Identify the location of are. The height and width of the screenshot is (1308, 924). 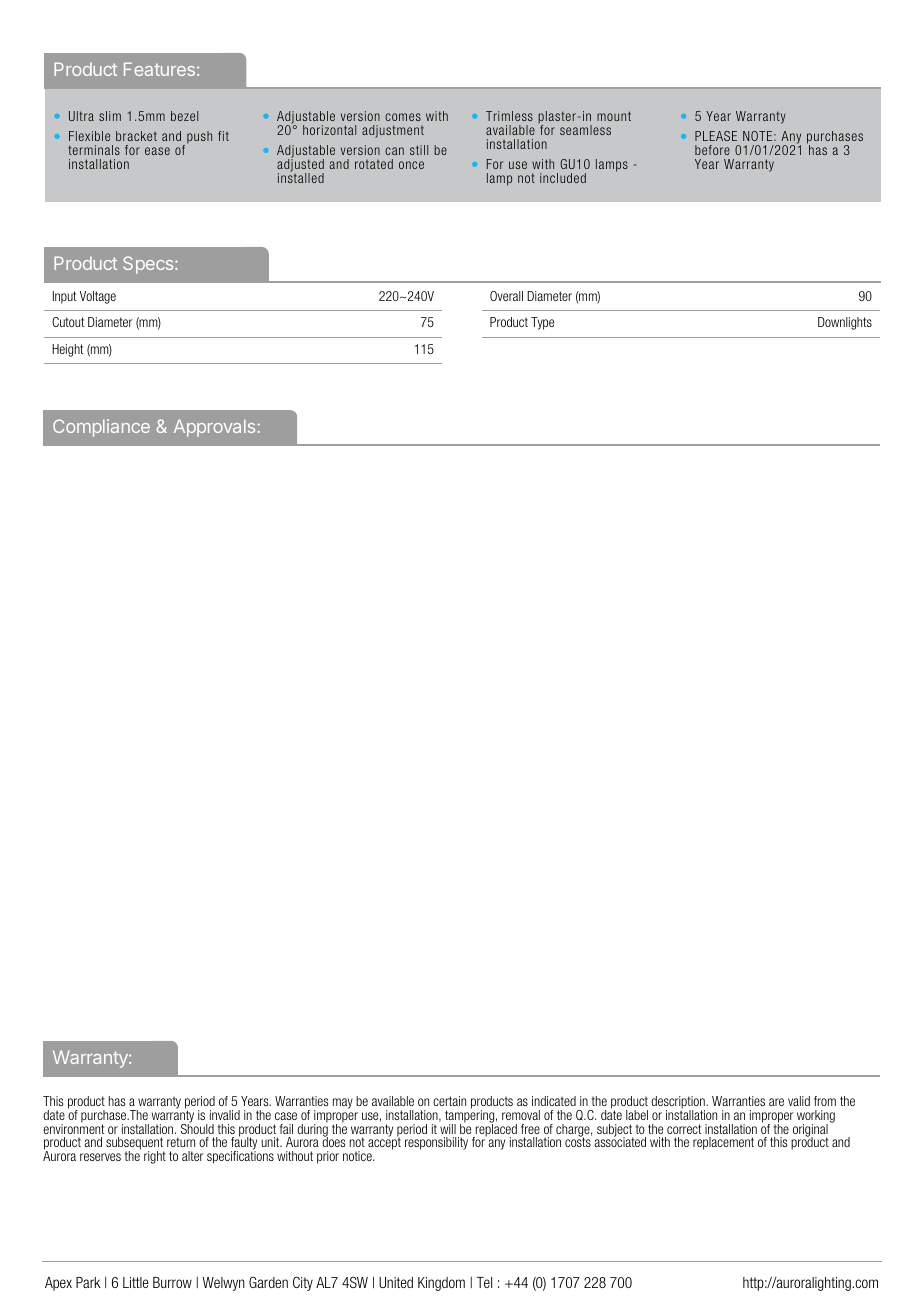
(776, 1102).
